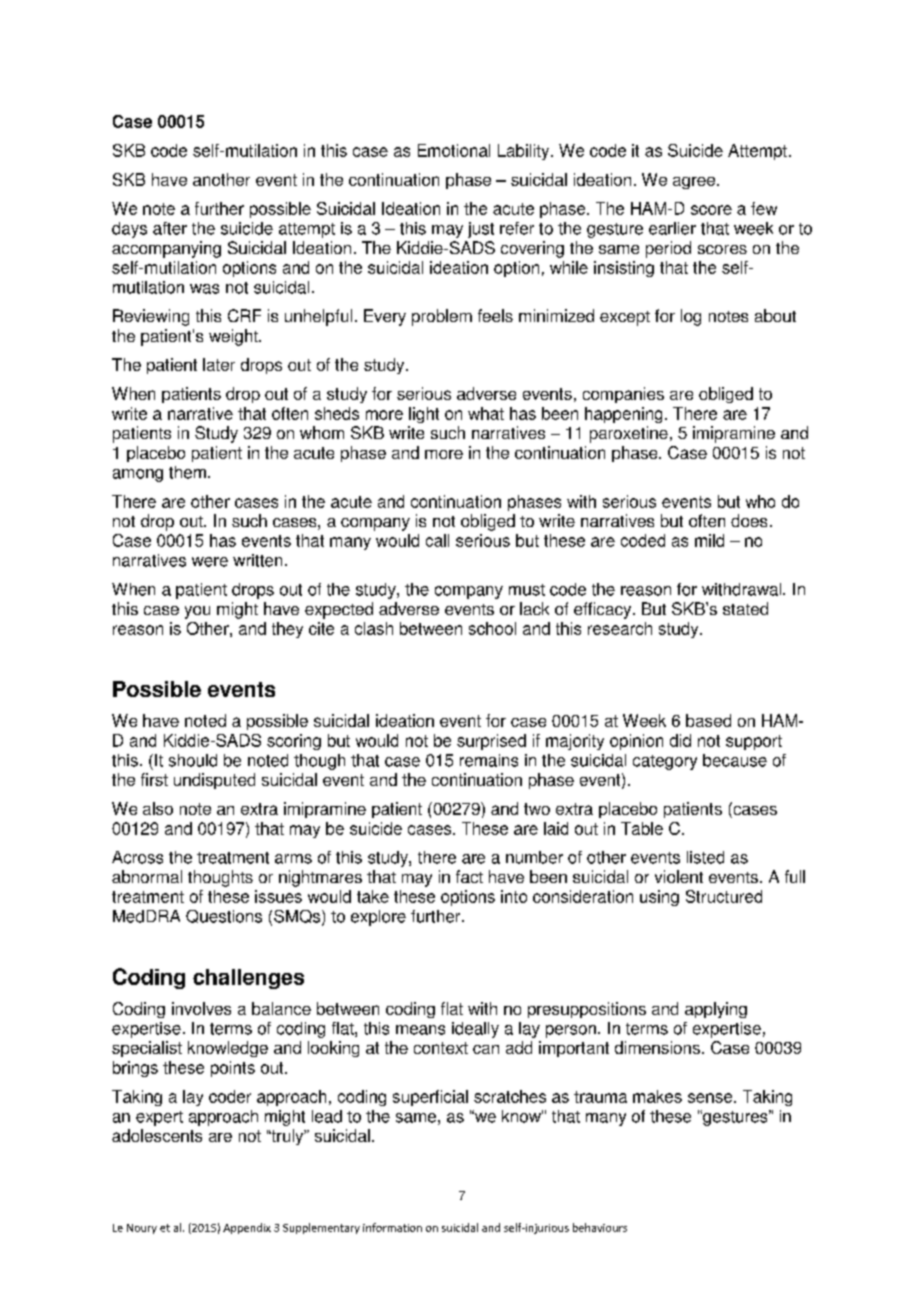  I want to click on what, so click(486, 413).
